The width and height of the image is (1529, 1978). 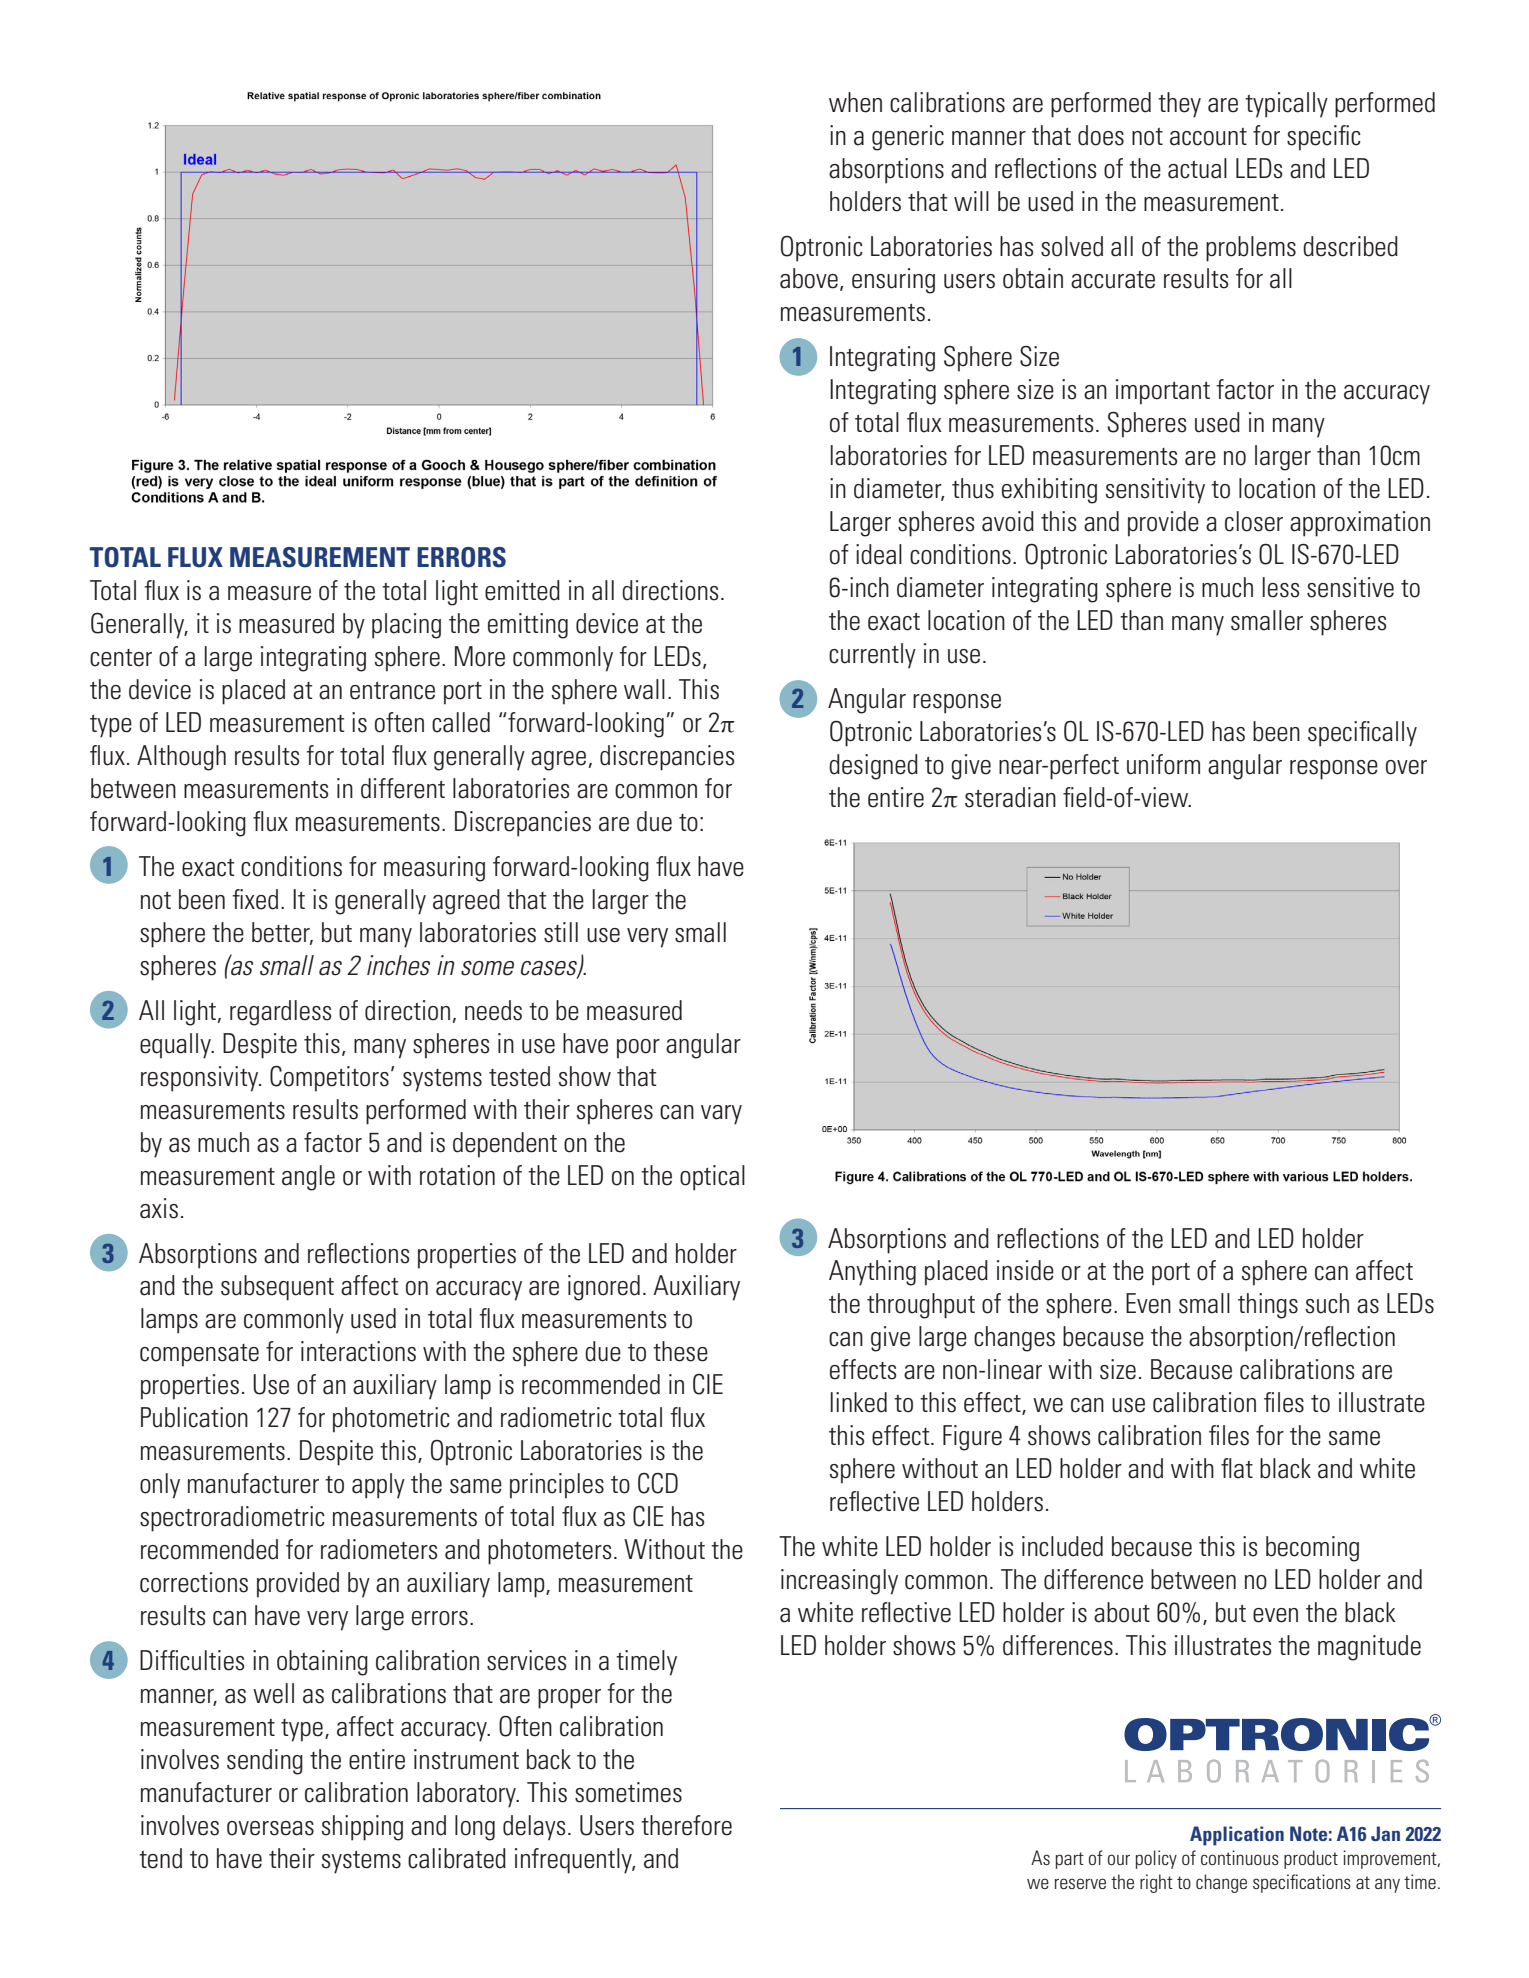 What do you see at coordinates (1208, 137) in the image?
I see `account` at bounding box center [1208, 137].
